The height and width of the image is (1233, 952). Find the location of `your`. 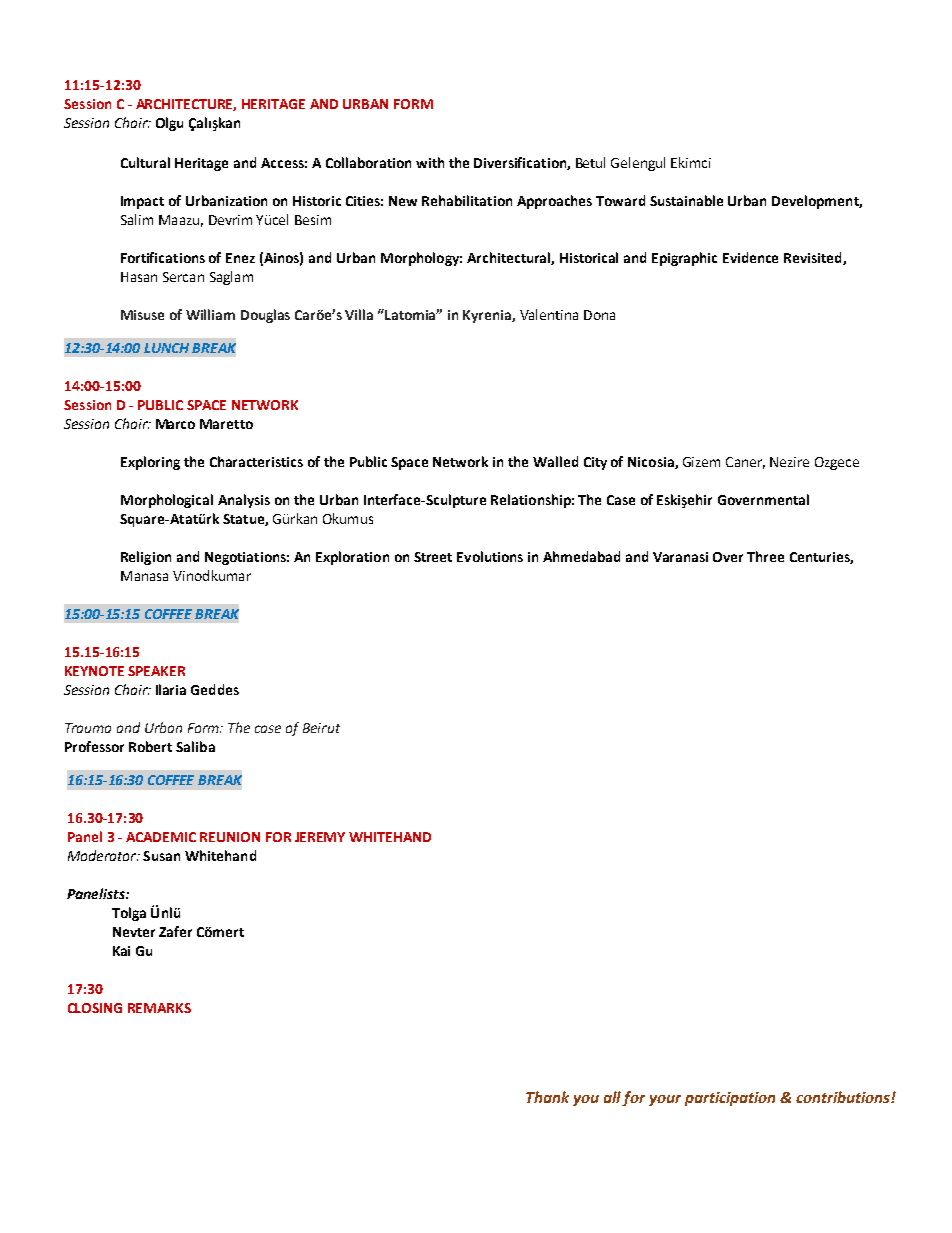

your is located at coordinates (665, 1100).
